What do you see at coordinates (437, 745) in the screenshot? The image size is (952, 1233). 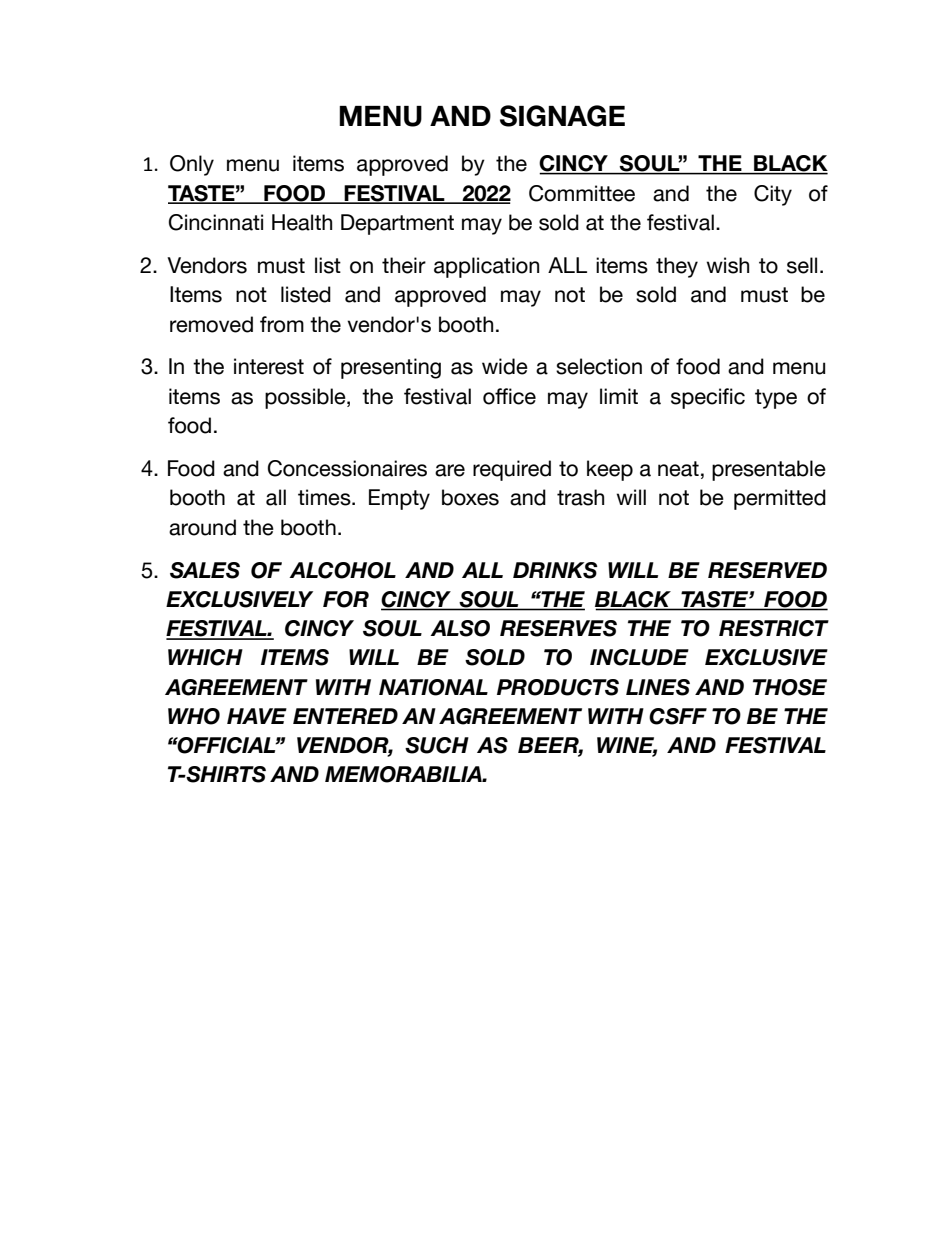 I see `SUCH` at bounding box center [437, 745].
